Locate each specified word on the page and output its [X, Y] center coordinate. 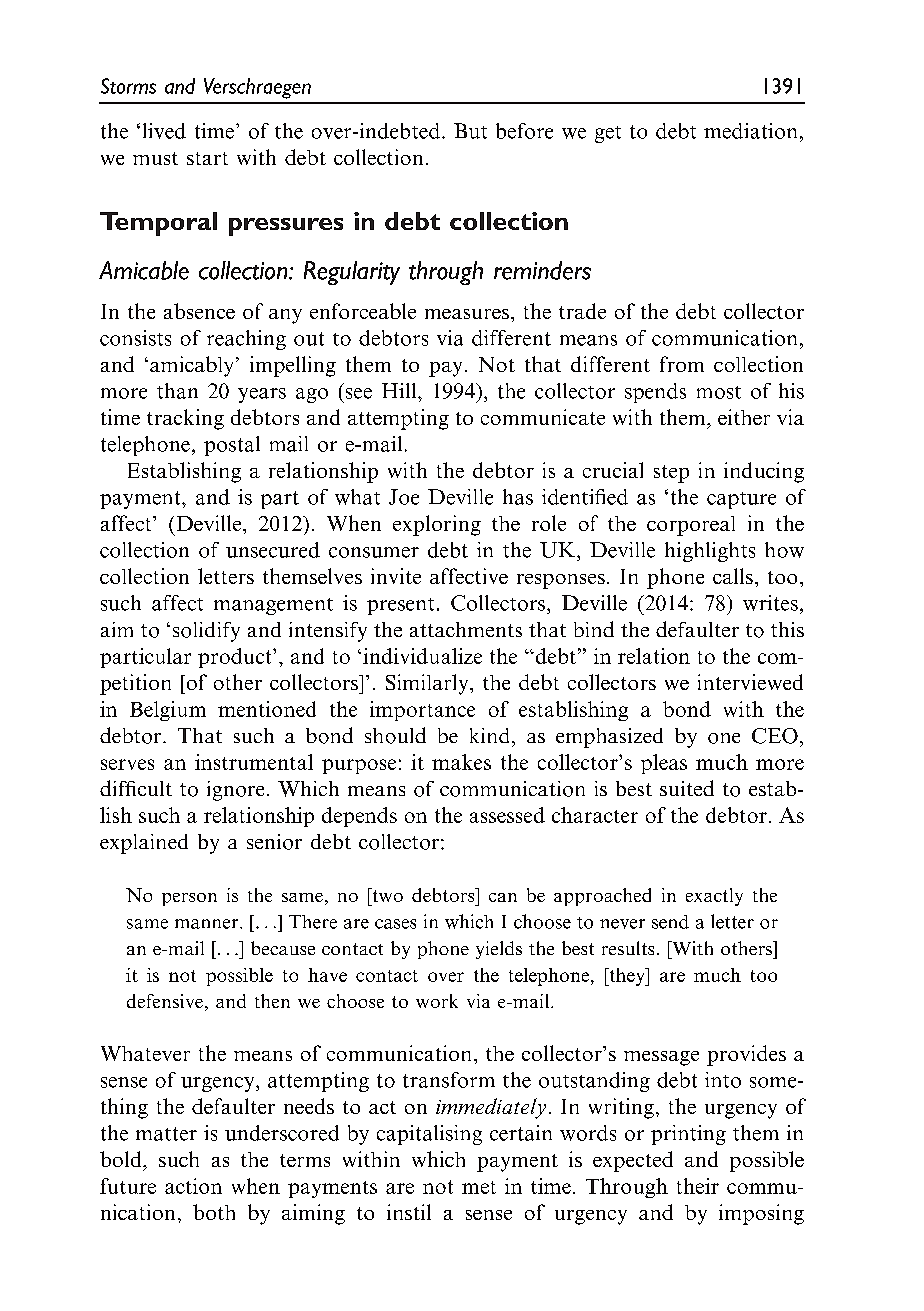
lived [164, 131]
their [698, 1186]
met [479, 1187]
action [193, 1186]
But [470, 131]
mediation [750, 131]
